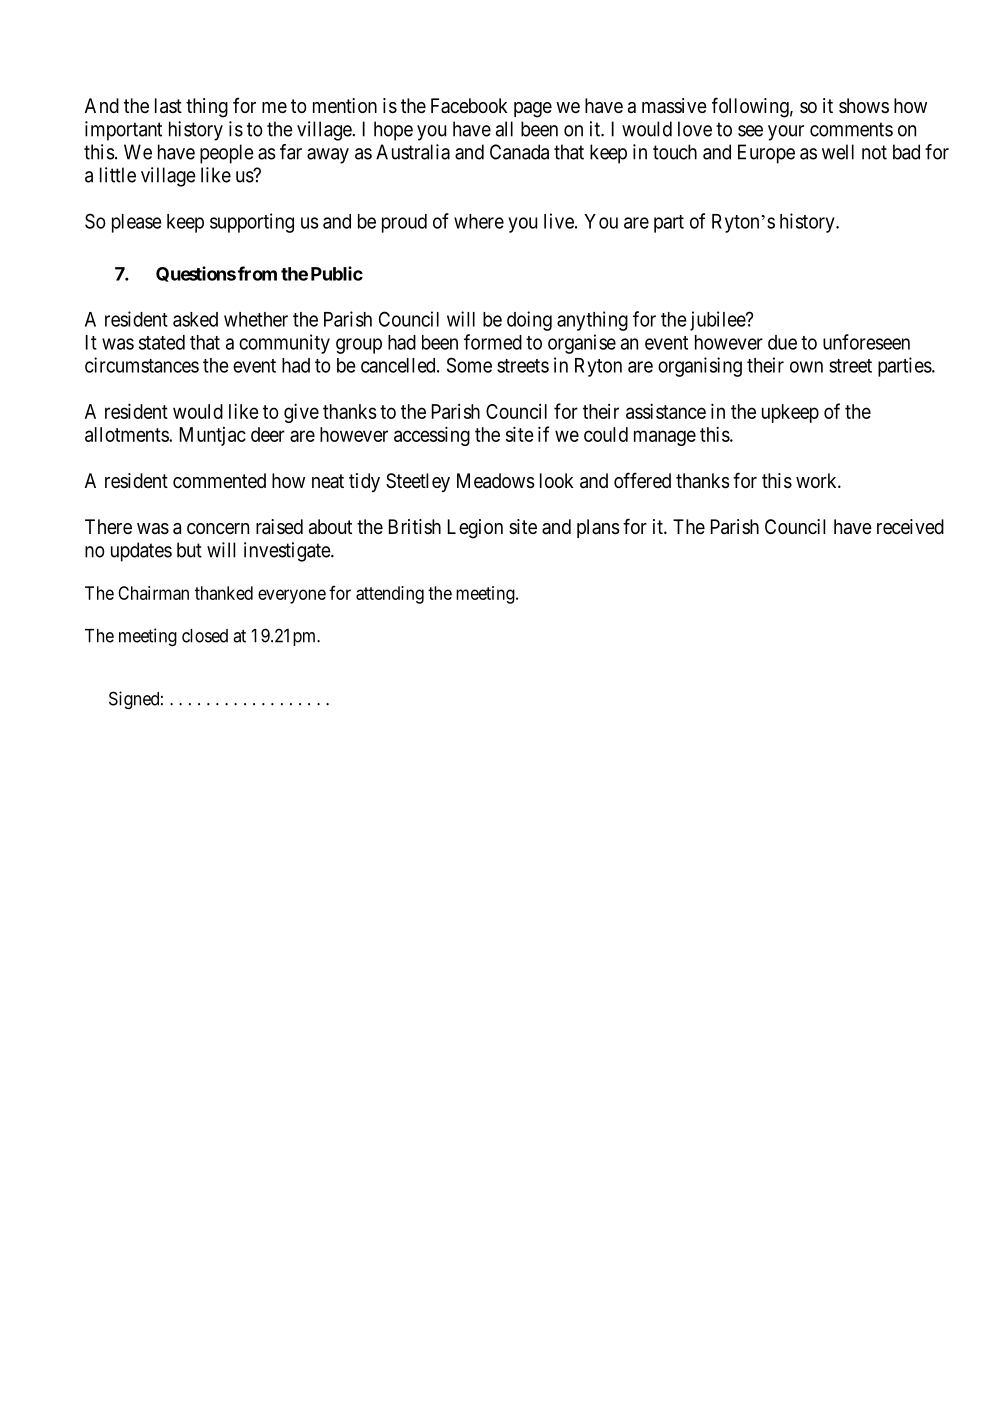 Image resolution: width=996 pixels, height=1407 pixels. What do you see at coordinates (469, 365) in the screenshot?
I see `Some` at bounding box center [469, 365].
